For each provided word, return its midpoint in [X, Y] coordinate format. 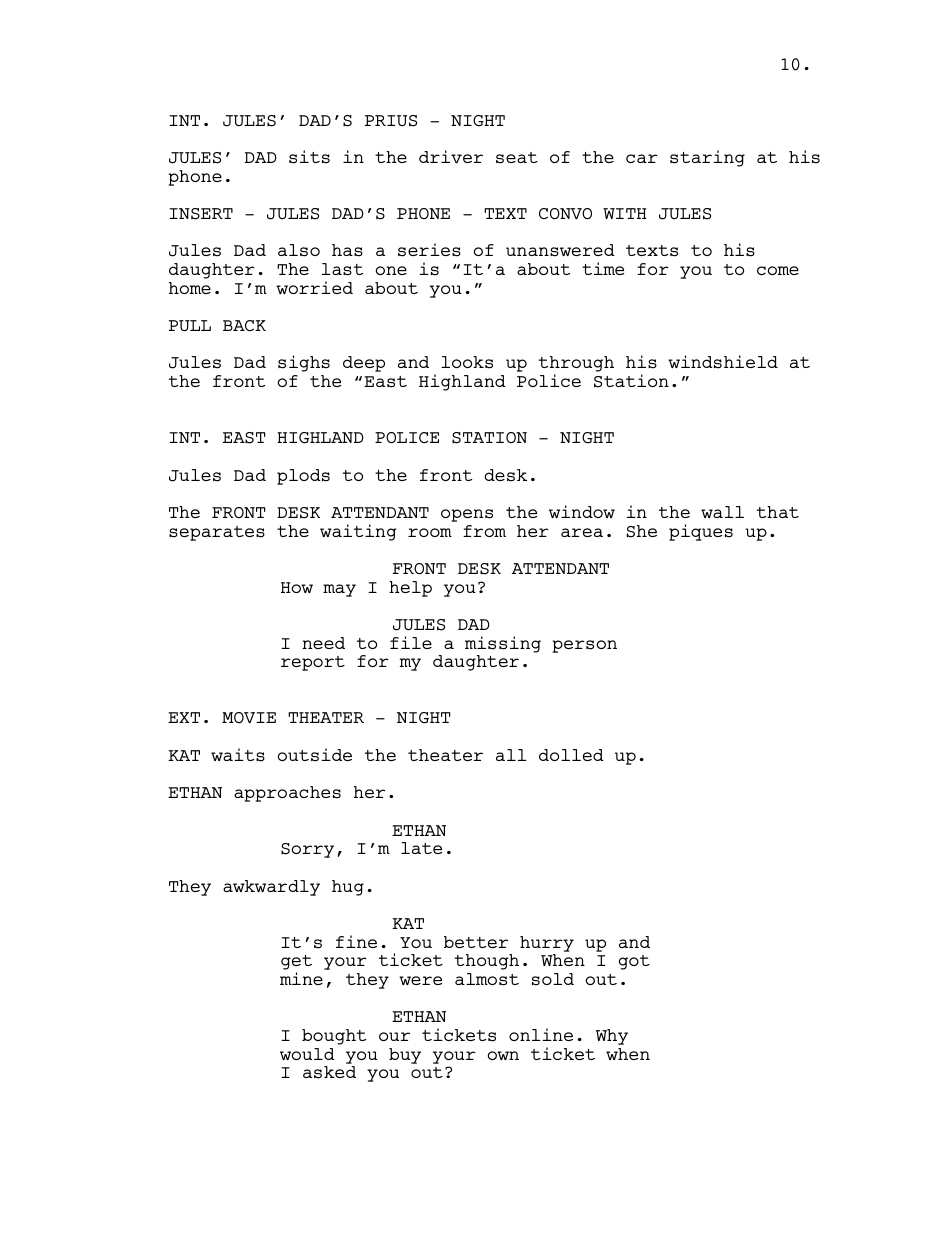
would [307, 1054]
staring [707, 158]
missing [503, 644]
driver [451, 156]
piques [701, 532]
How [297, 587]
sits [309, 157]
